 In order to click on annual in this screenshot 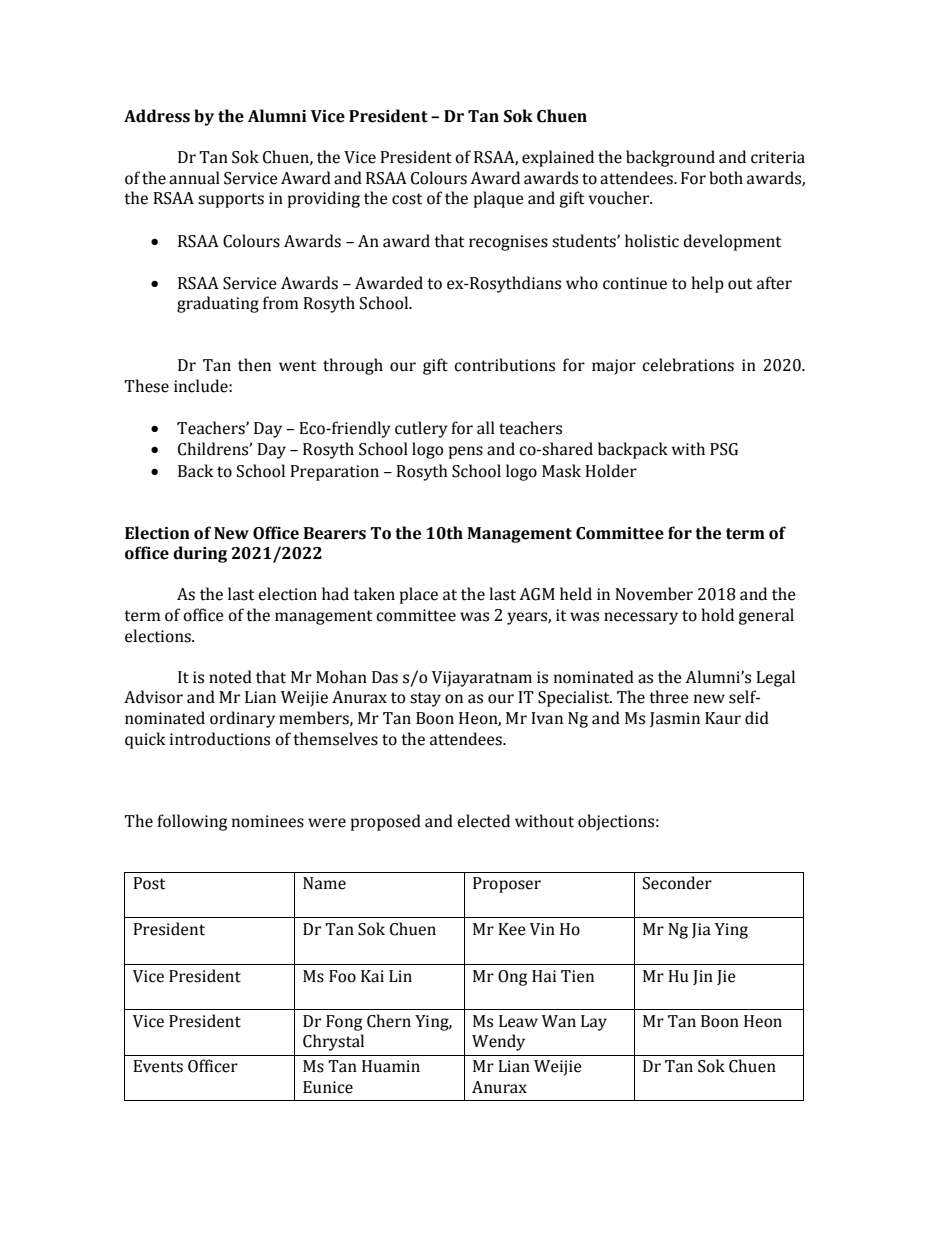, I will do `click(194, 178)`.
